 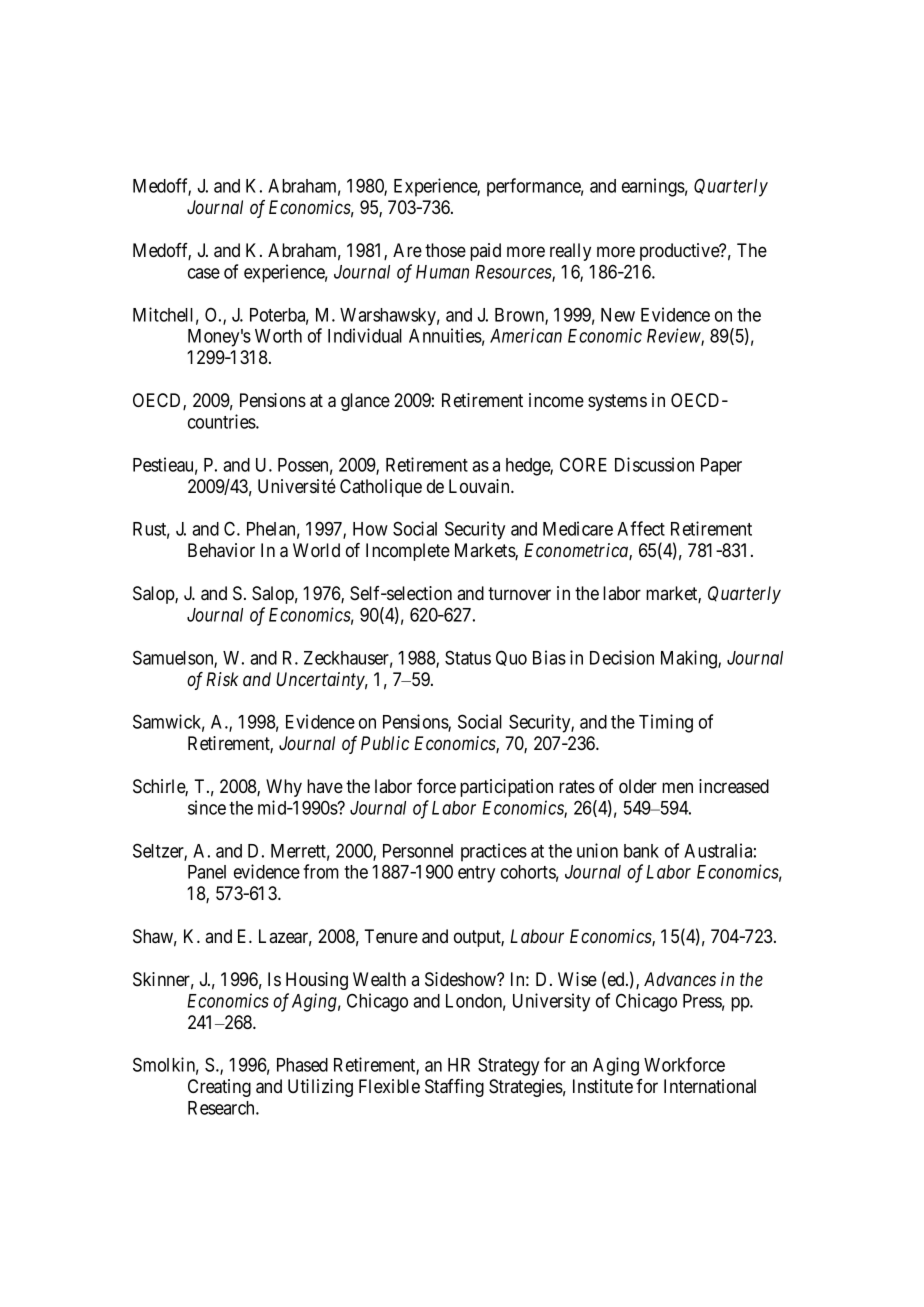 What do you see at coordinates (476, 874) in the screenshot?
I see `entry` at bounding box center [476, 874].
